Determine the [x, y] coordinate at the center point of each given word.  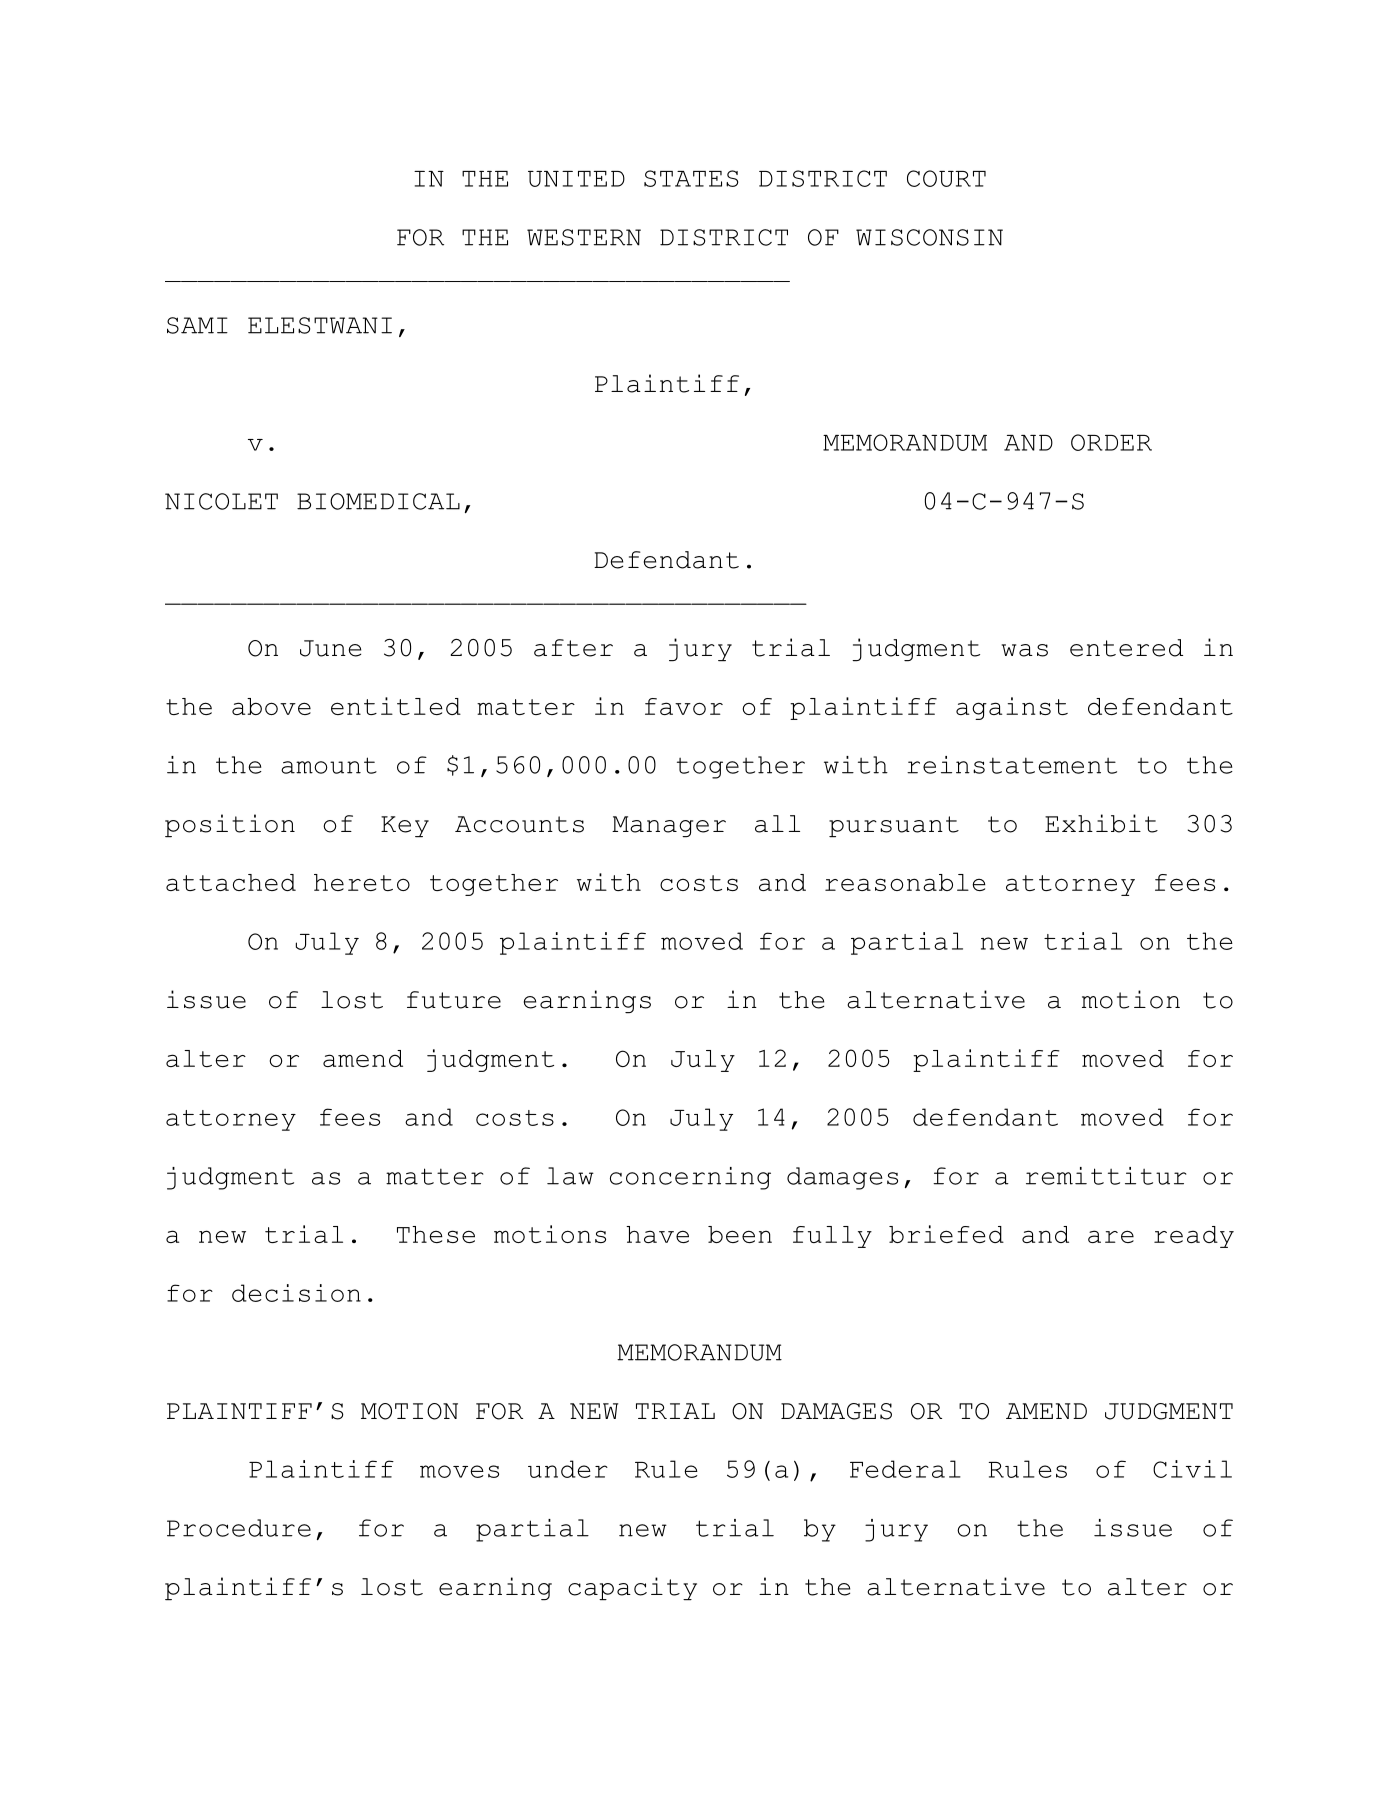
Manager [669, 826]
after [573, 648]
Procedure [239, 1528]
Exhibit [1101, 823]
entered [1126, 648]
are [1111, 1236]
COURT [946, 178]
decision [296, 1293]
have [657, 1234]
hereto [362, 882]
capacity [632, 1588]
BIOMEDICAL [378, 501]
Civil [1192, 1469]
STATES [691, 178]
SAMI [197, 325]
